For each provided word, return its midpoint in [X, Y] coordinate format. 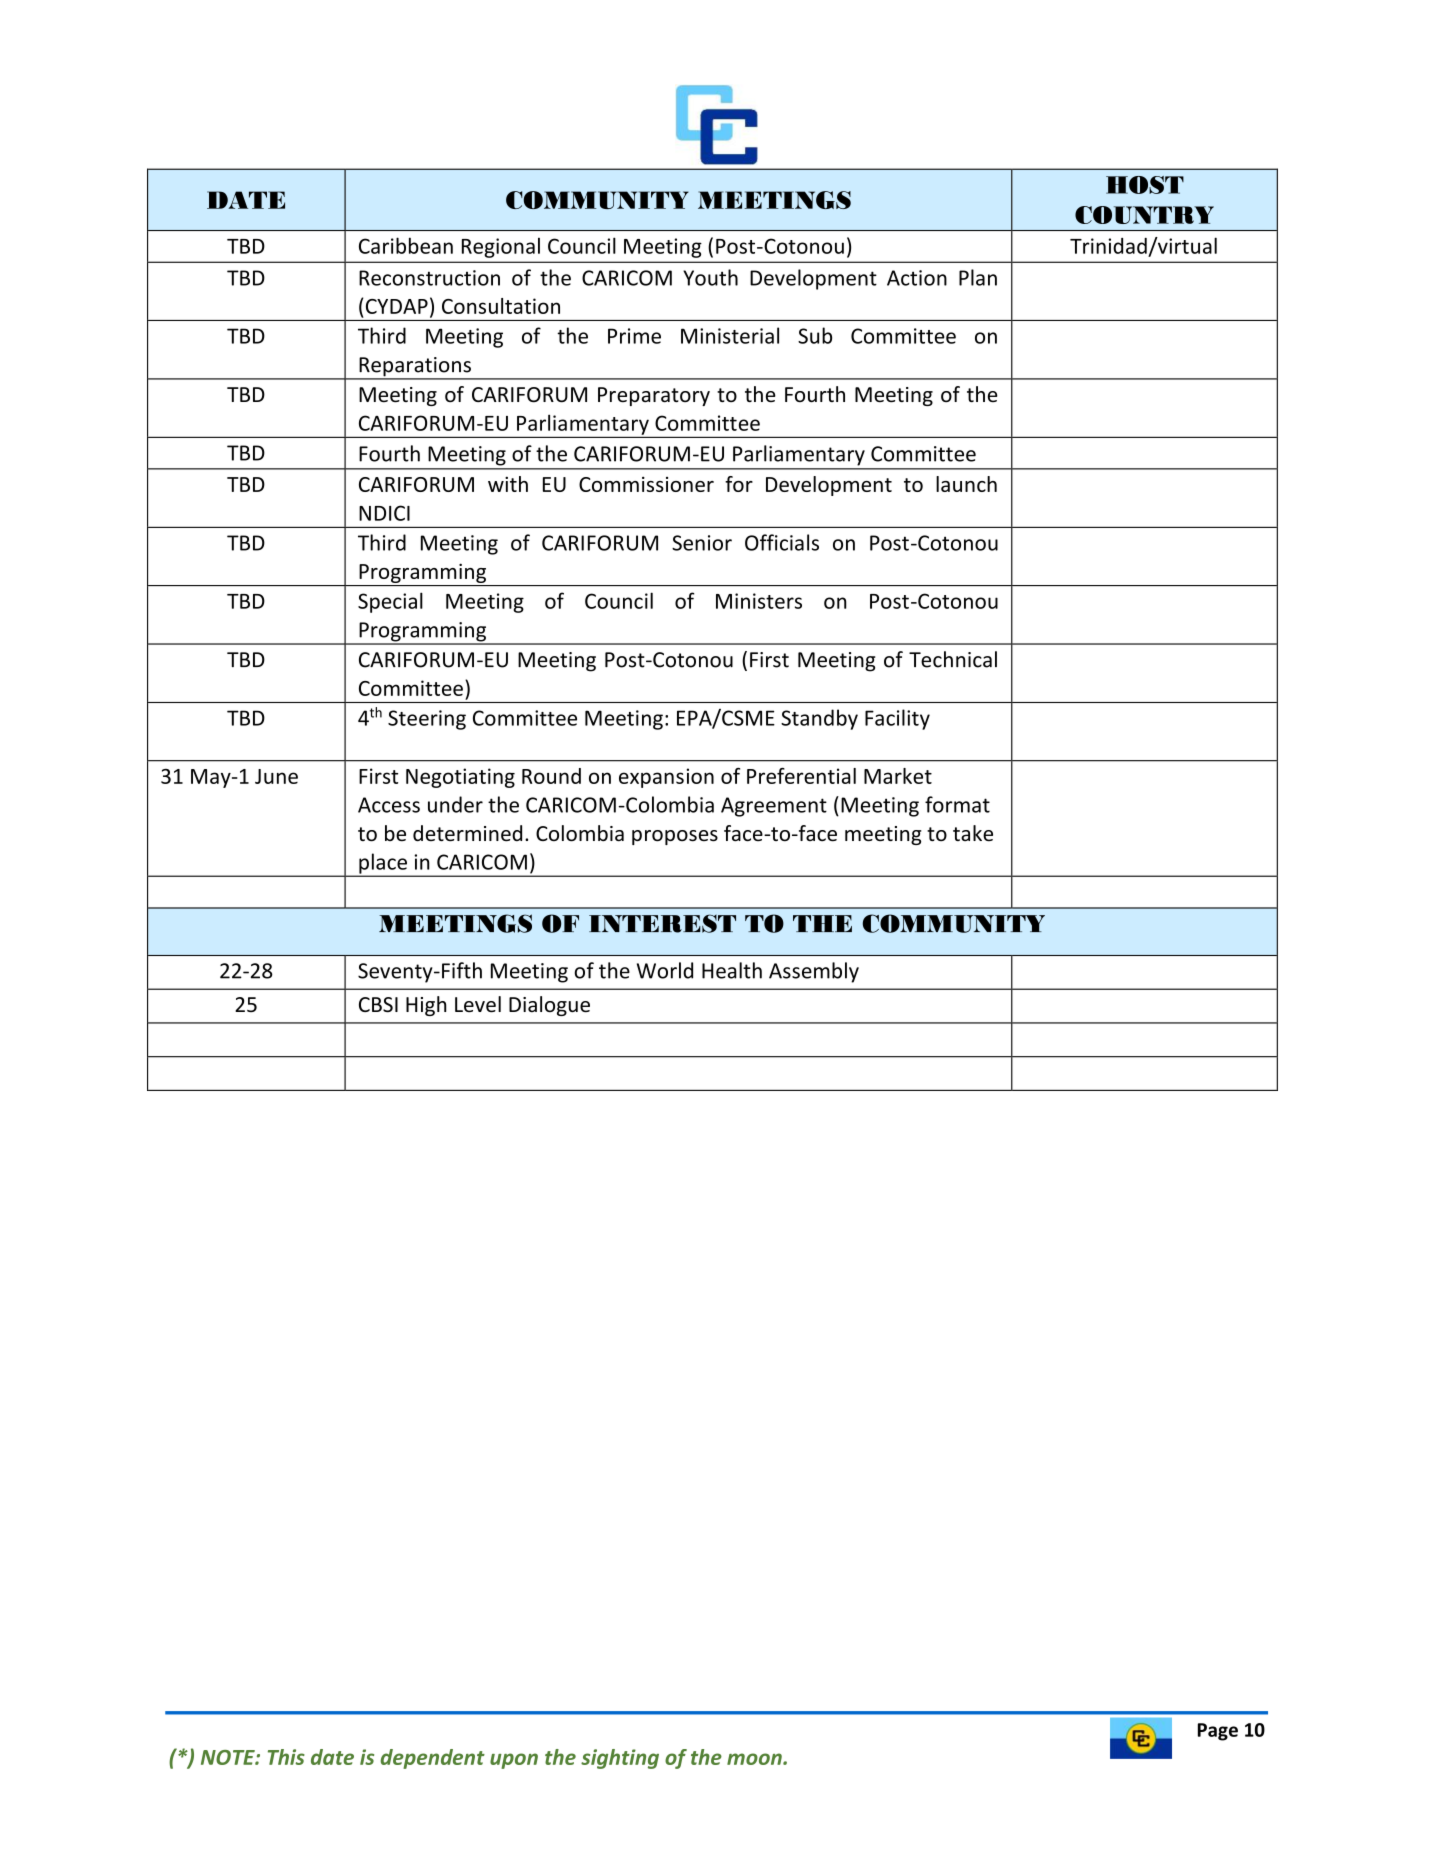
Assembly [814, 972]
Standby [819, 719]
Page [1218, 1732]
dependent [433, 1759]
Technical [953, 659]
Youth [710, 277]
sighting [620, 1759]
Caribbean [406, 245]
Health [732, 970]
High [426, 1006]
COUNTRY [1144, 215]
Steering [427, 720]
